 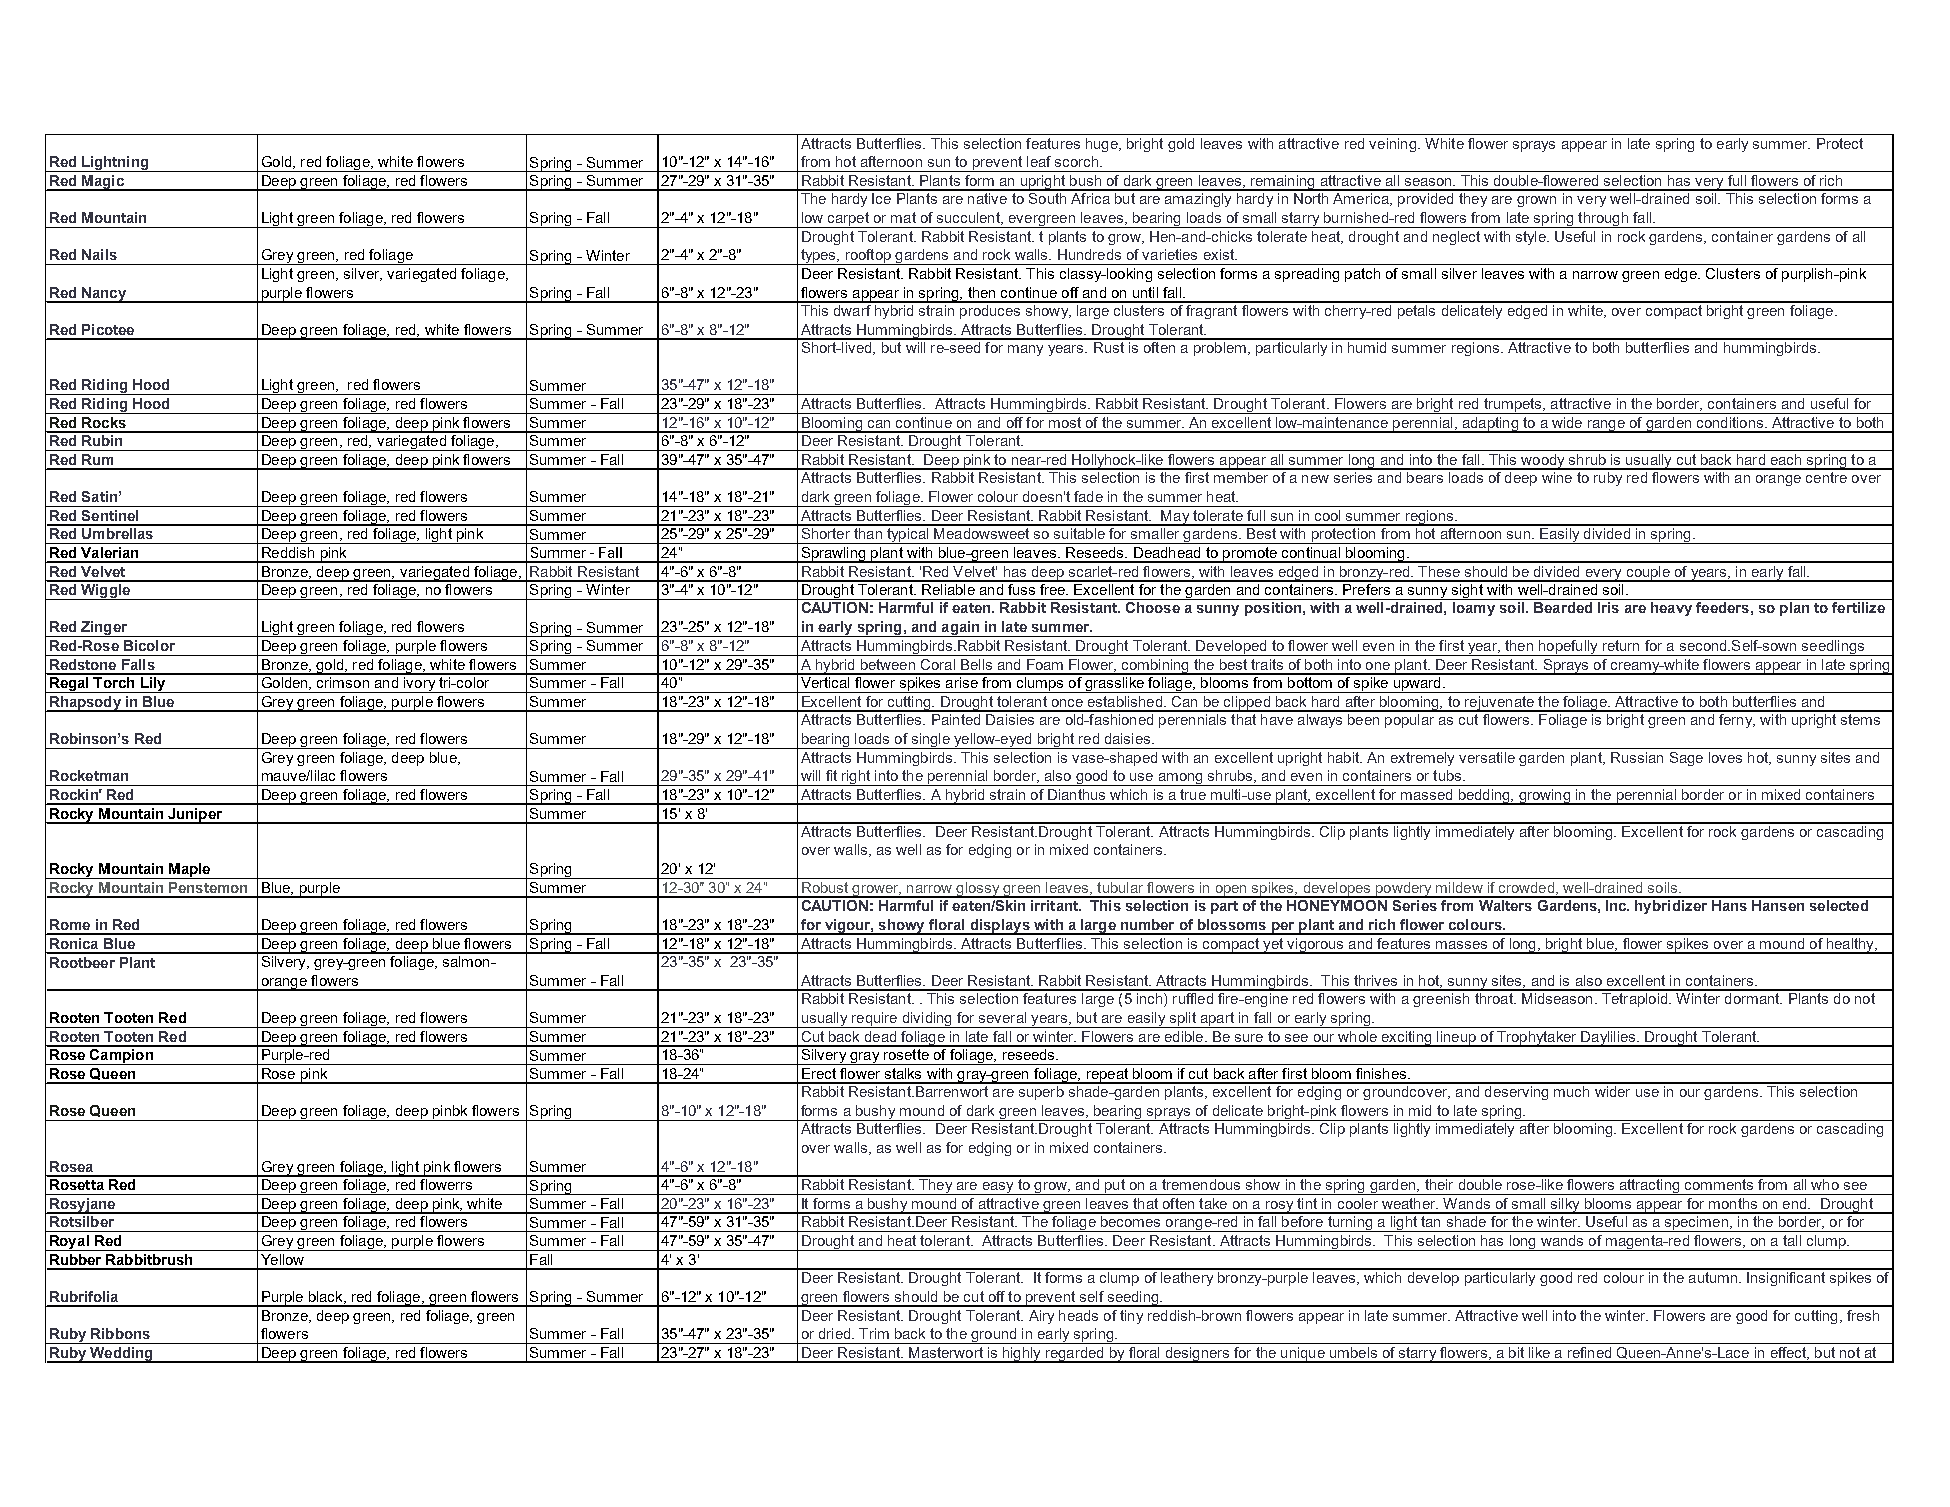 What do you see at coordinates (99, 496) in the image?
I see `Satin` at bounding box center [99, 496].
